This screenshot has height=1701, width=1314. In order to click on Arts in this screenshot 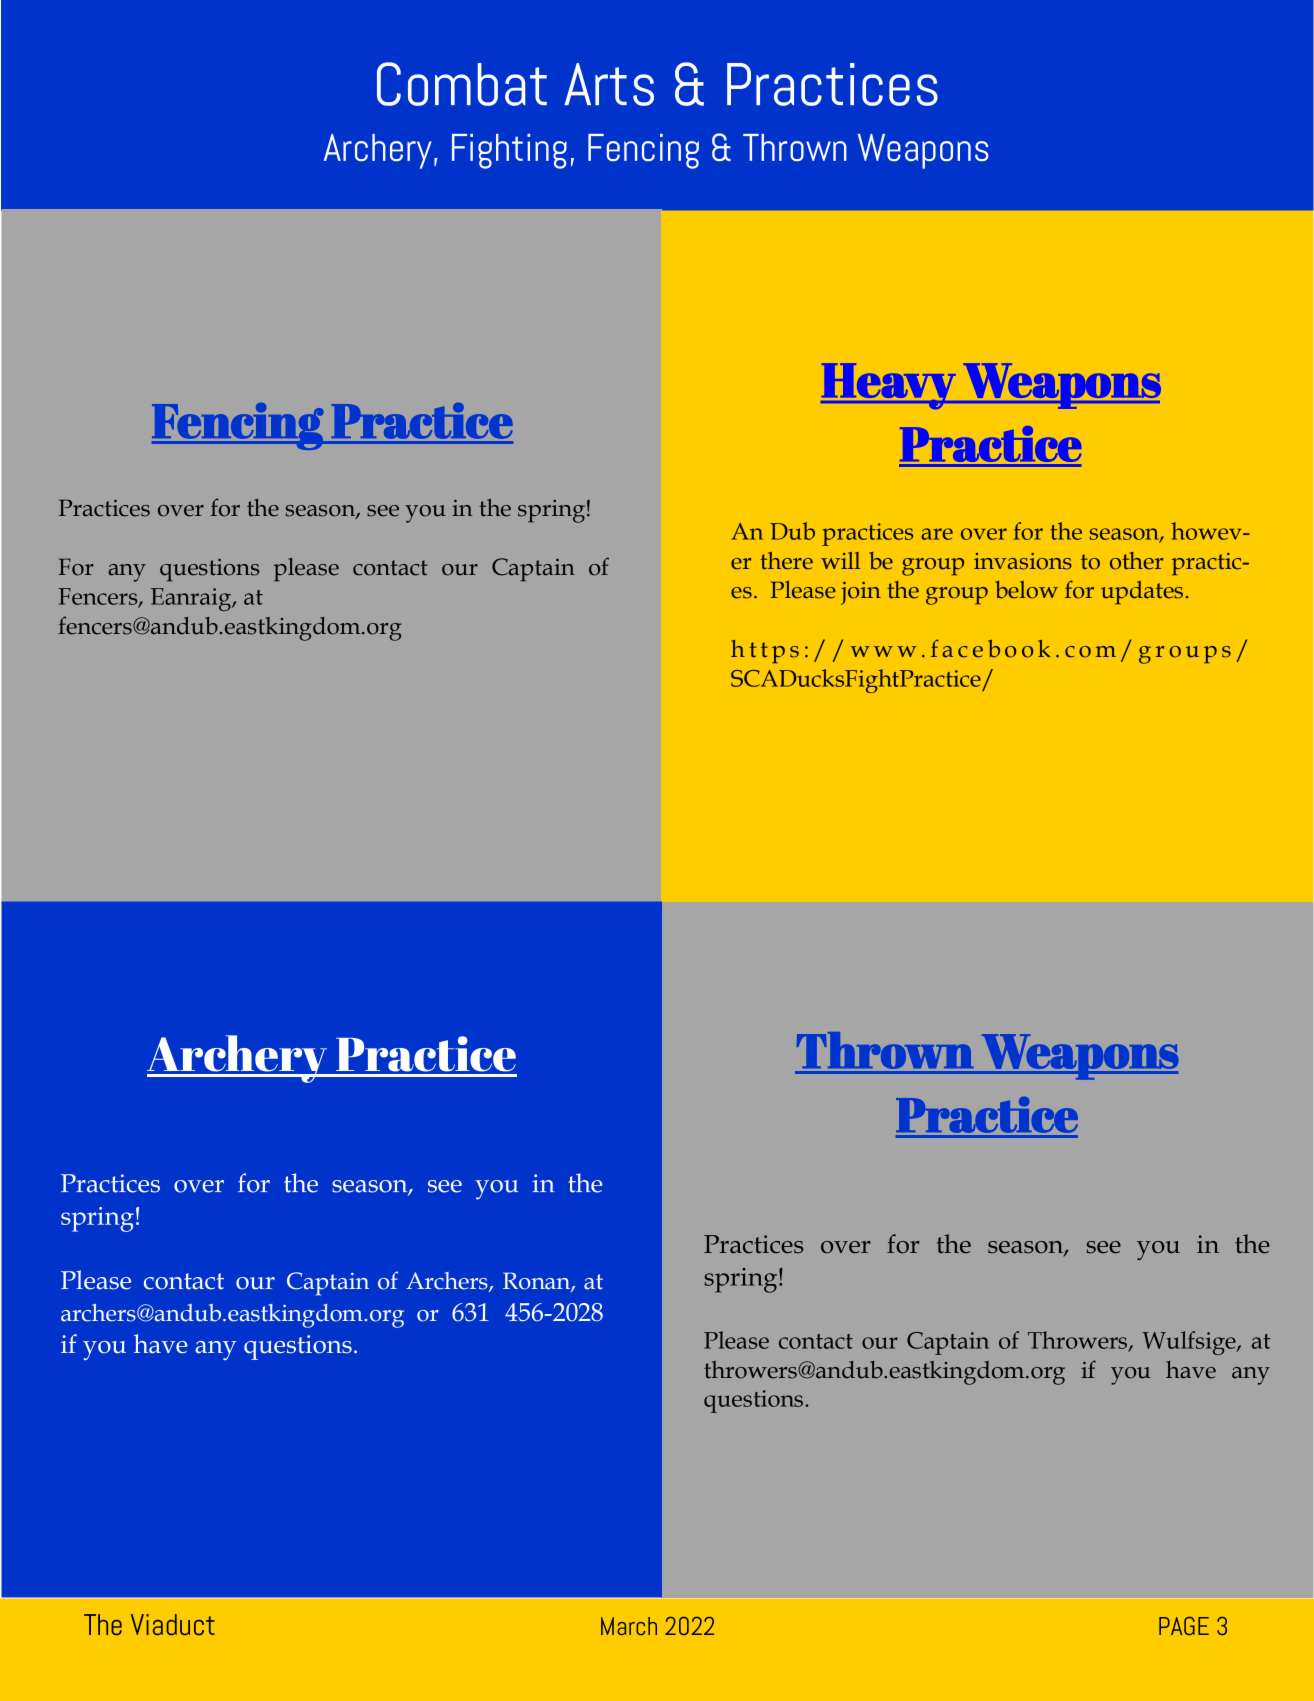, I will do `click(609, 84)`.
